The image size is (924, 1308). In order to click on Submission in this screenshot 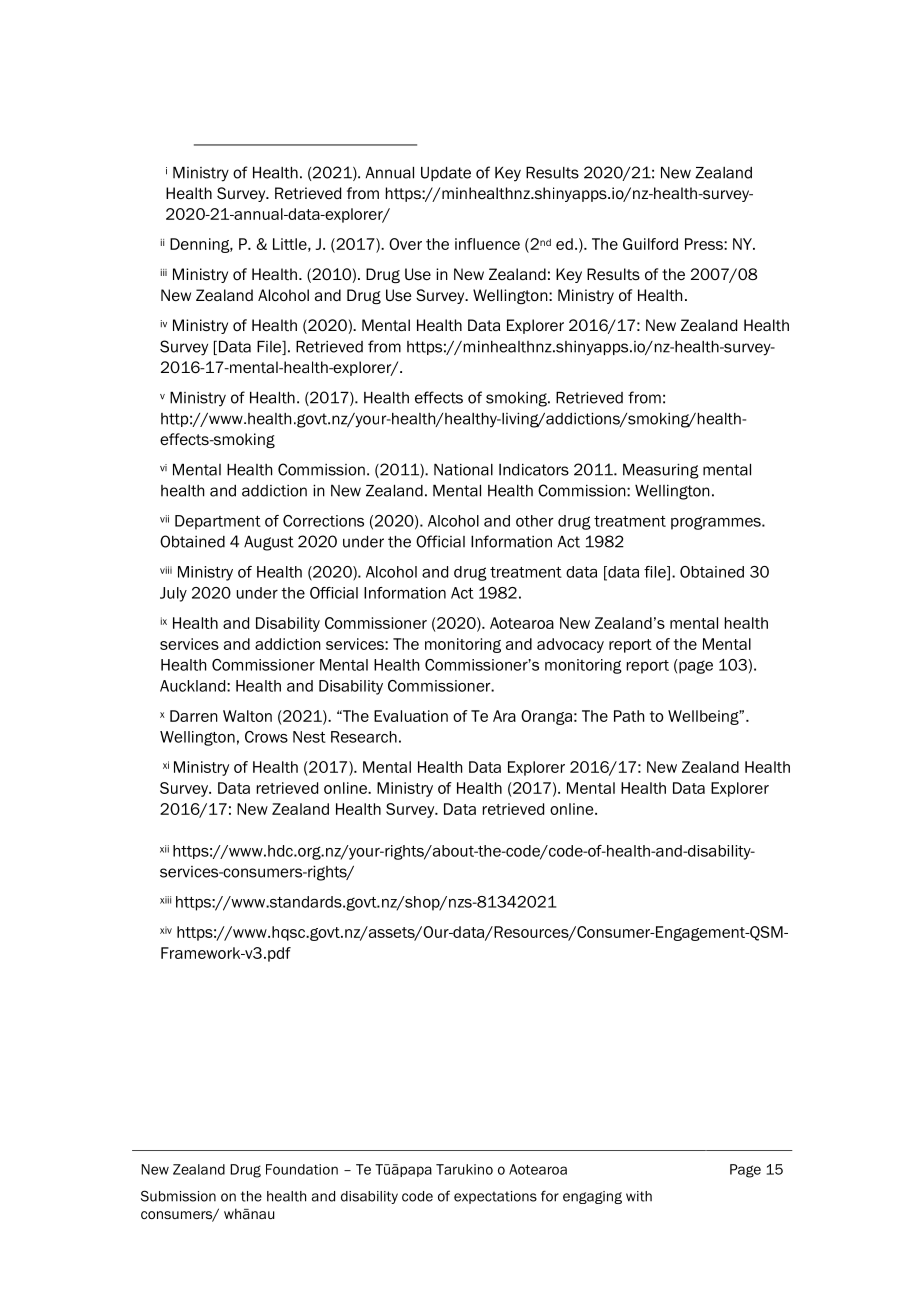, I will do `click(178, 1196)`.
